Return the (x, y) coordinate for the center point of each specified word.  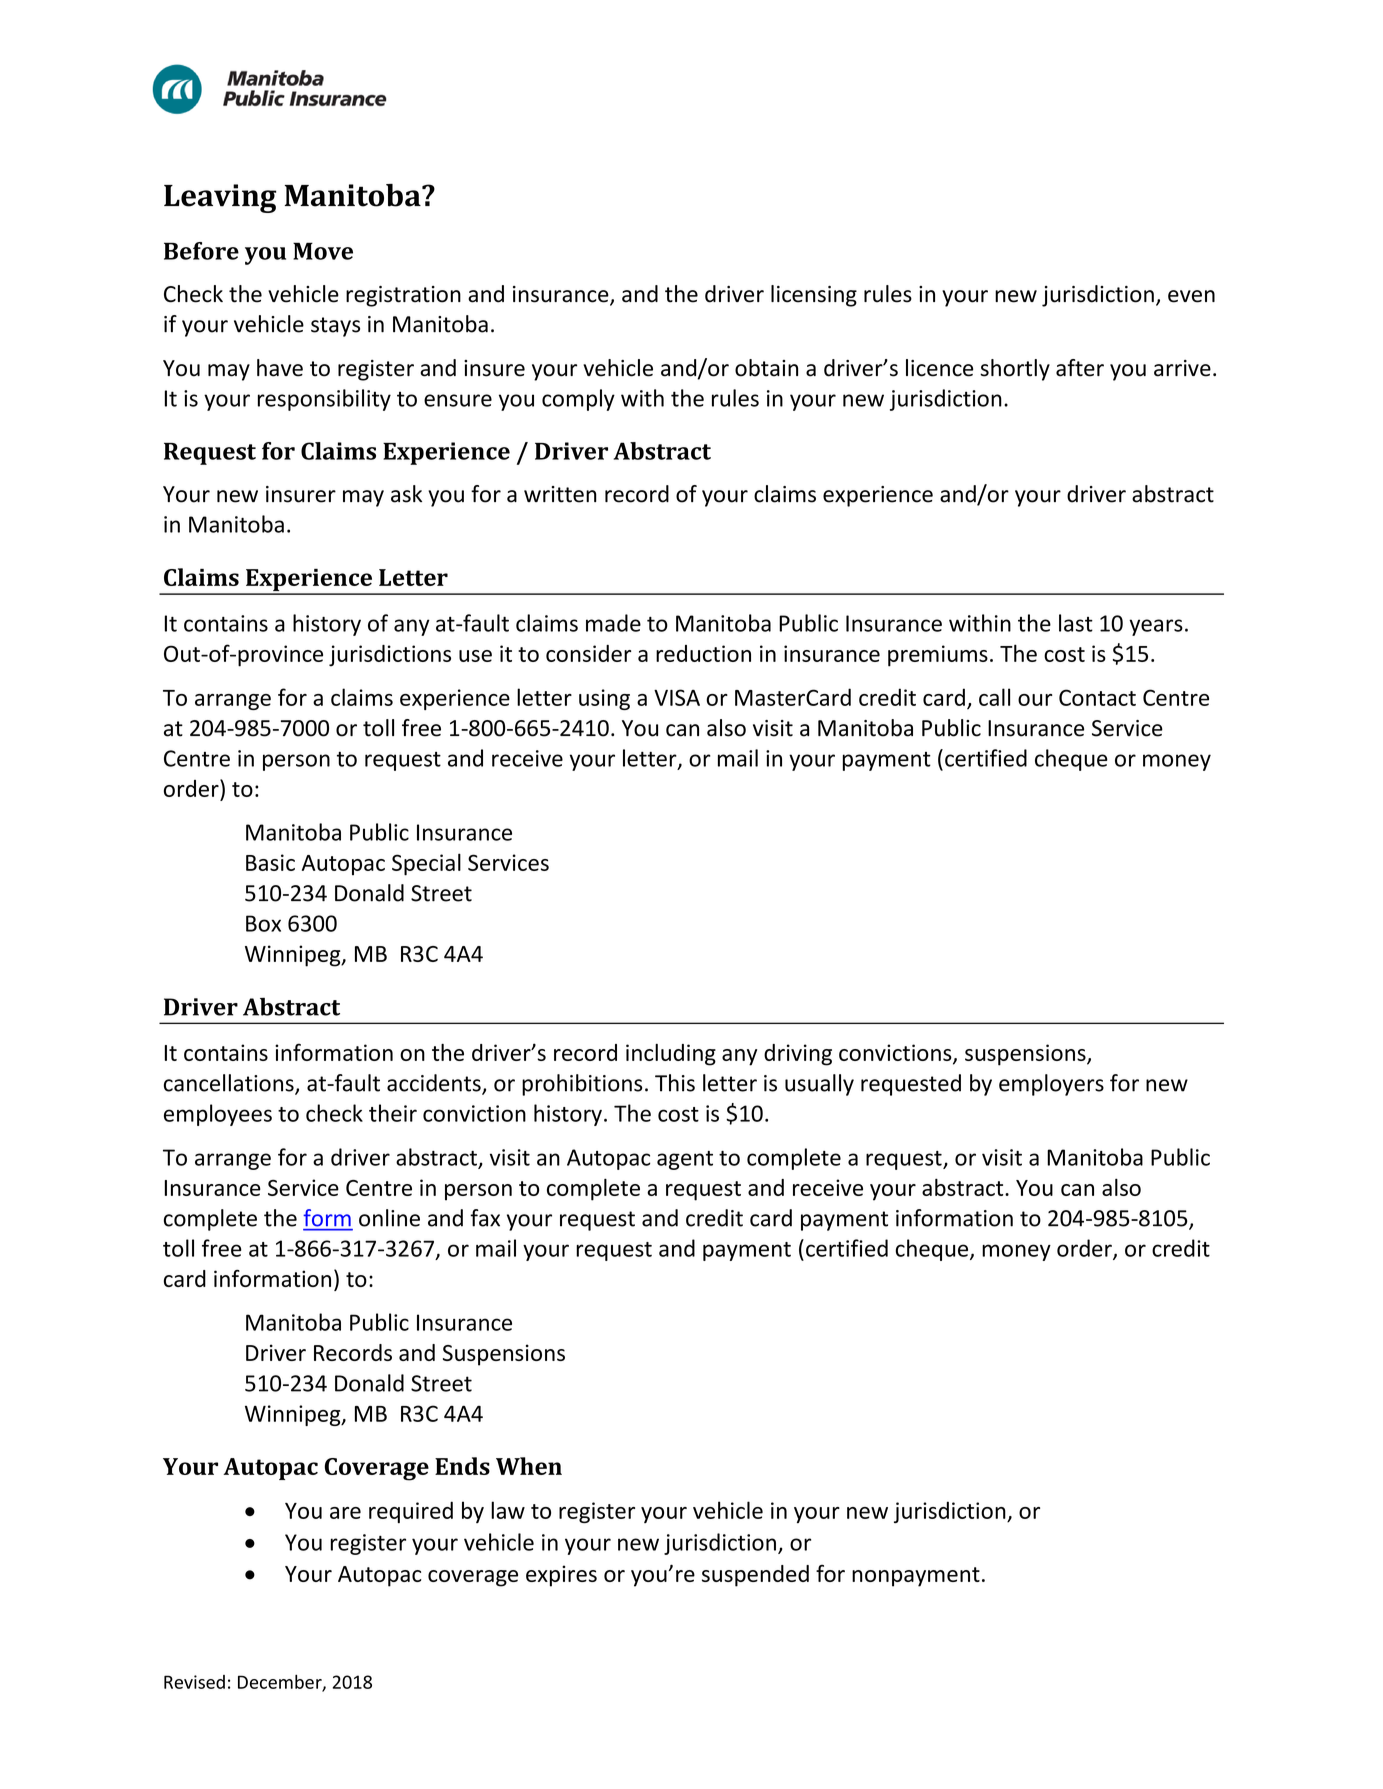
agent (685, 1160)
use (475, 656)
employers (1051, 1085)
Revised (194, 1682)
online (389, 1218)
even (1191, 296)
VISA (677, 697)
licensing (814, 296)
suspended (755, 1576)
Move (323, 251)
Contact (1097, 697)
